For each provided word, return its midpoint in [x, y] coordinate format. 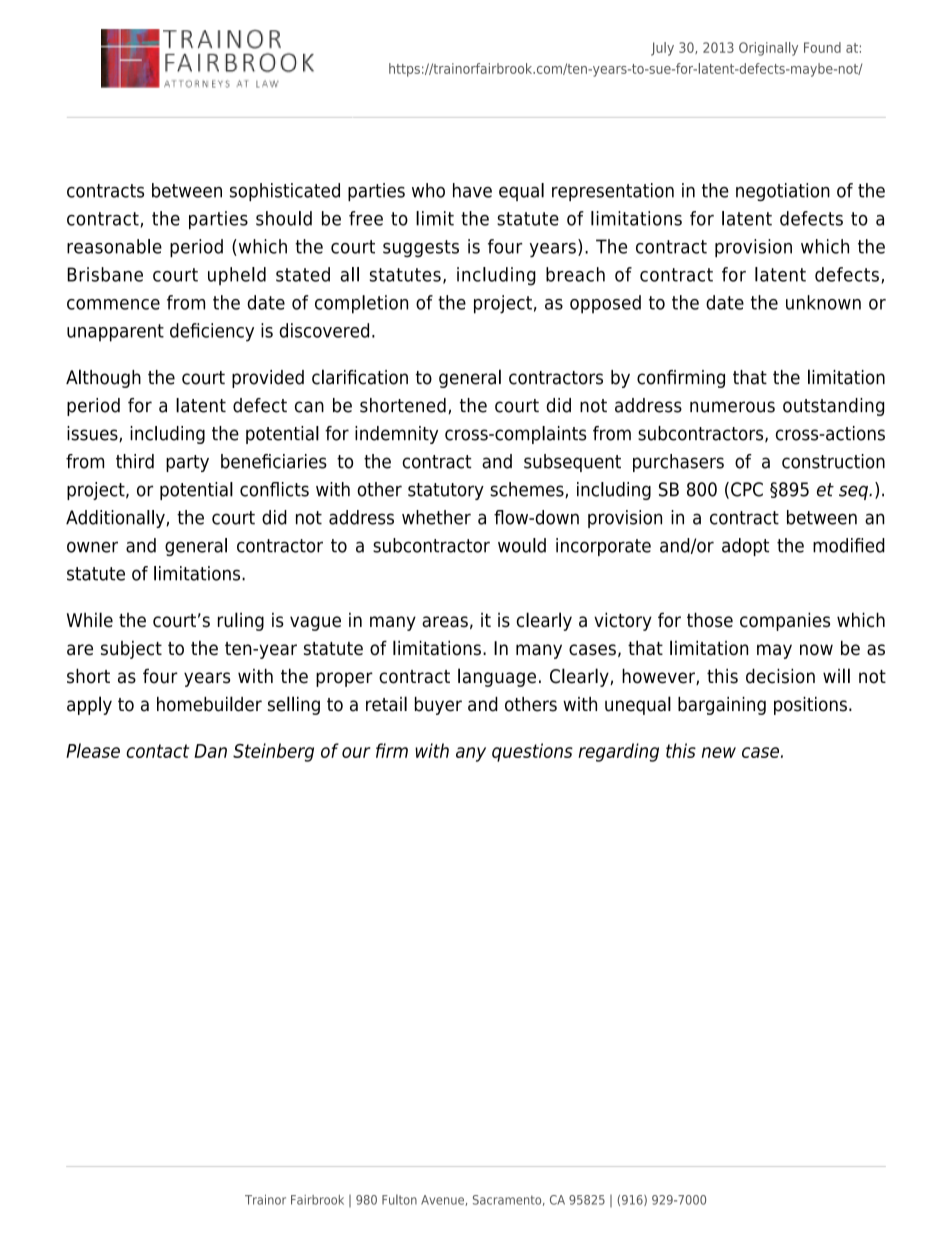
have [472, 190]
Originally [768, 49]
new [719, 752]
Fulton [399, 1199]
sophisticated [285, 192]
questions [532, 752]
